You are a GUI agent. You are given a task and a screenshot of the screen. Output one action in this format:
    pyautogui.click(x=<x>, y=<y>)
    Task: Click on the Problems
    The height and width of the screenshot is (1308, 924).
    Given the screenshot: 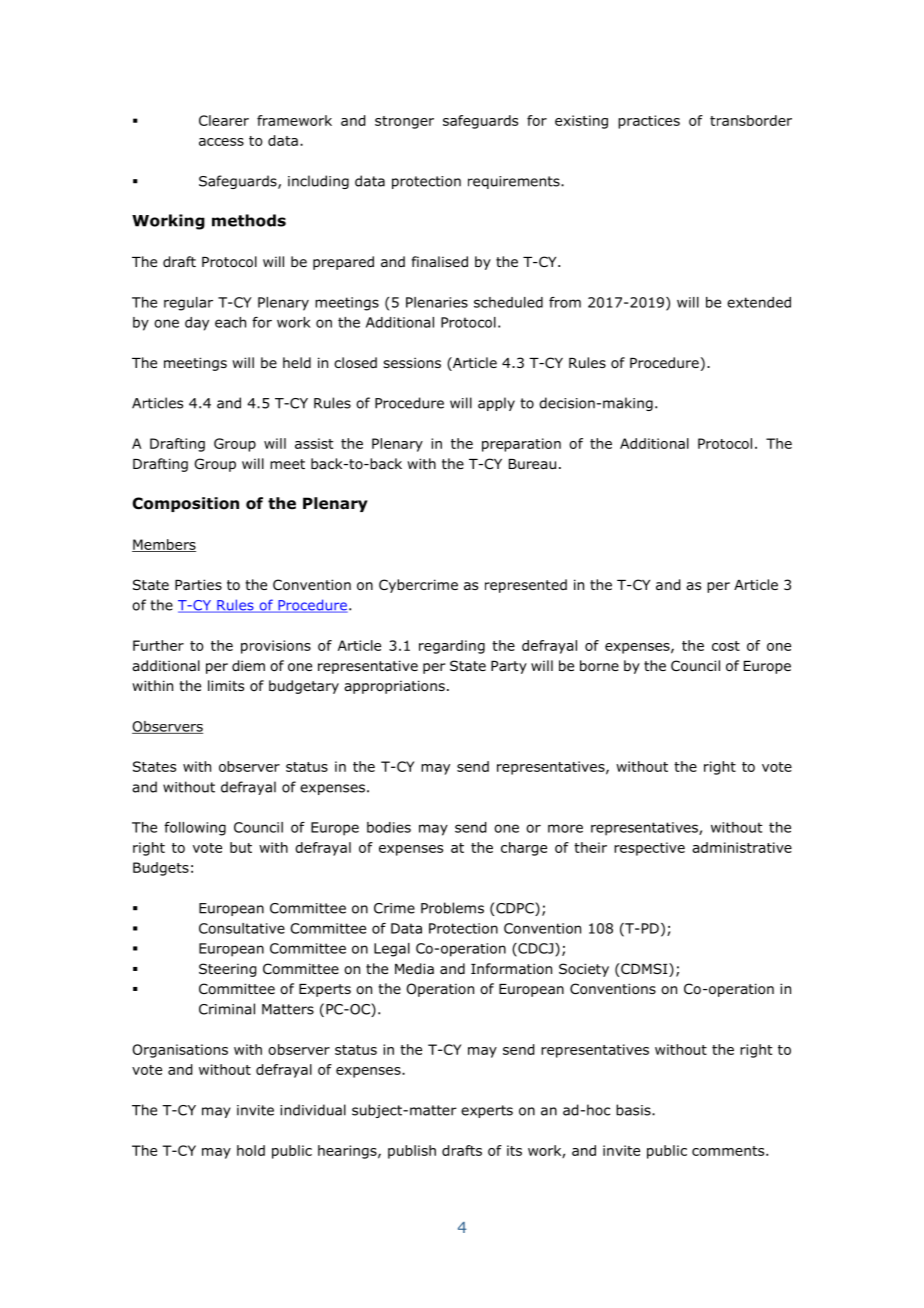 What is the action you would take?
    pyautogui.click(x=452, y=908)
